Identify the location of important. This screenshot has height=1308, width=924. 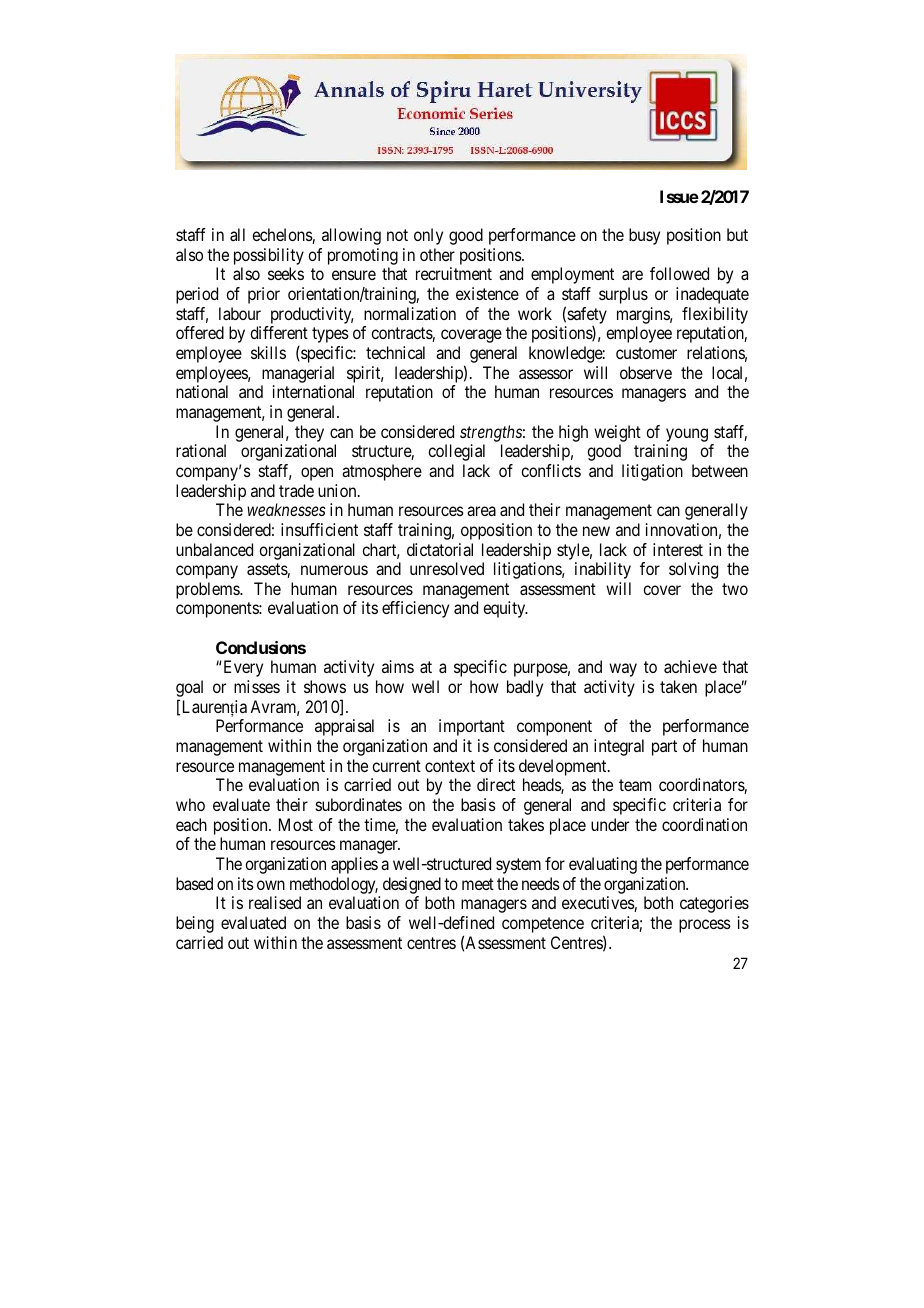
(472, 727).
